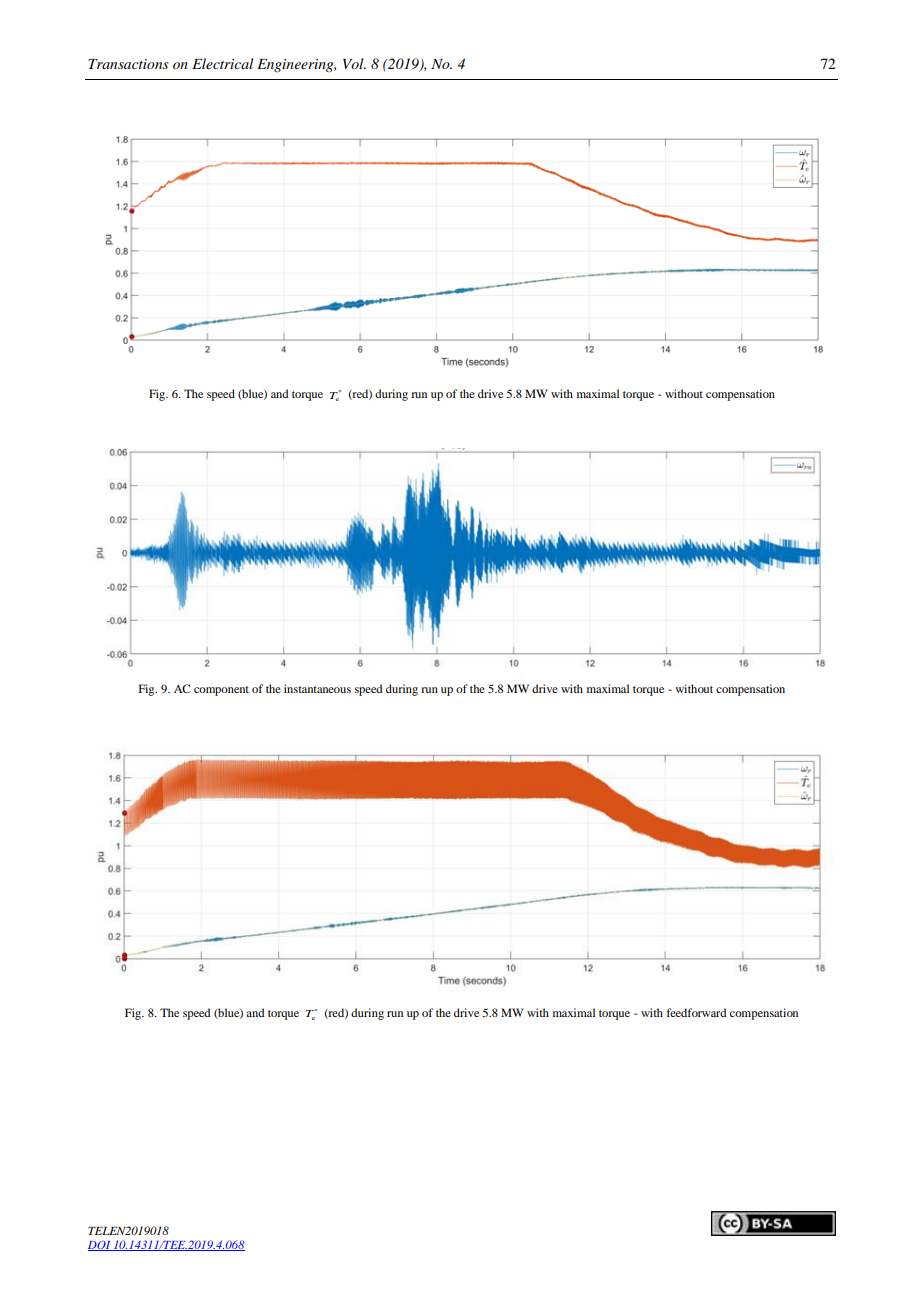  I want to click on instantaneous, so click(317, 688).
